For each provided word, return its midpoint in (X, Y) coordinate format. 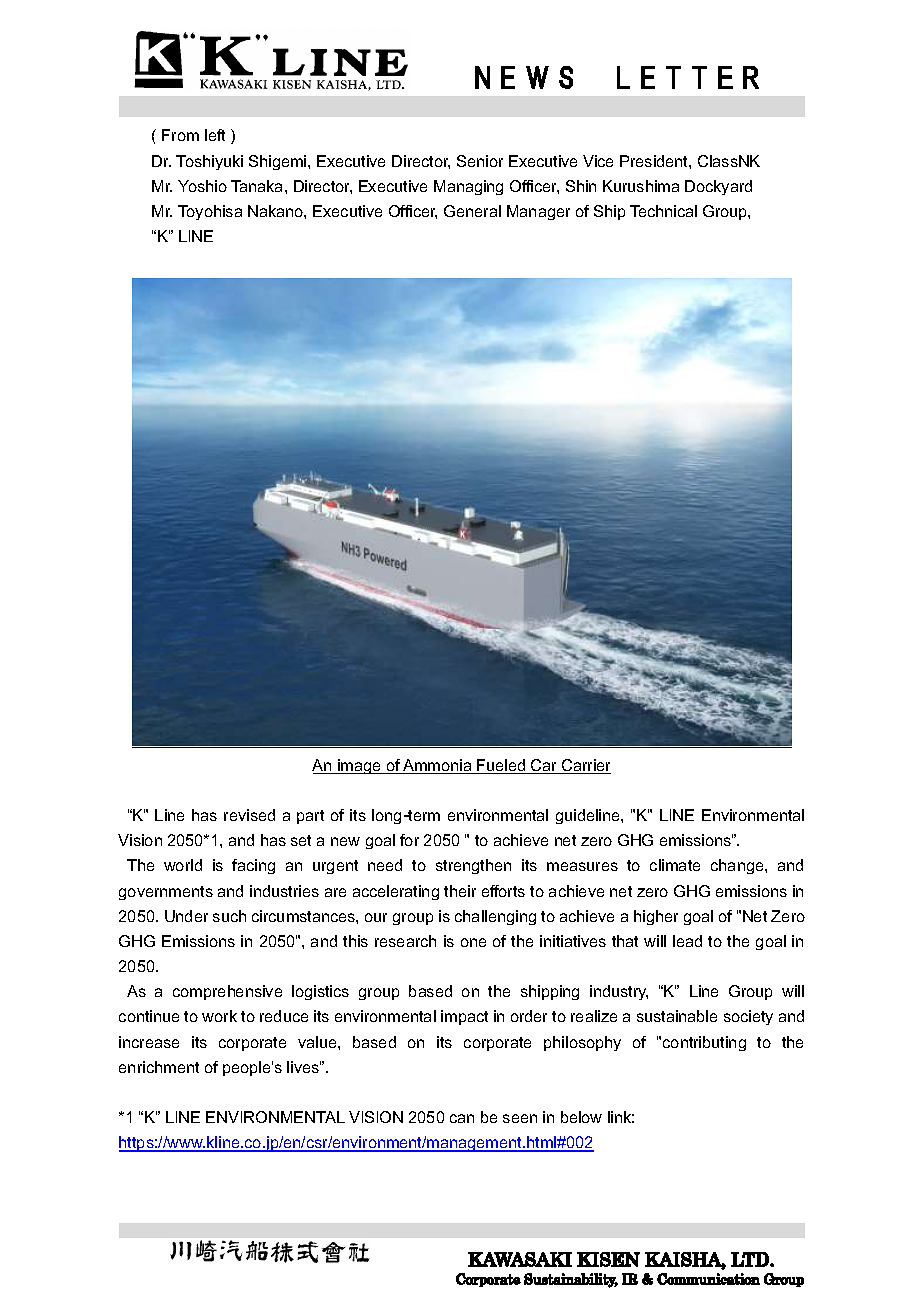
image (359, 766)
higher (656, 917)
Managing (468, 187)
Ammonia (437, 766)
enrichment (159, 1067)
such (229, 916)
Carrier (585, 766)
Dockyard (718, 187)
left (215, 135)
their (460, 891)
